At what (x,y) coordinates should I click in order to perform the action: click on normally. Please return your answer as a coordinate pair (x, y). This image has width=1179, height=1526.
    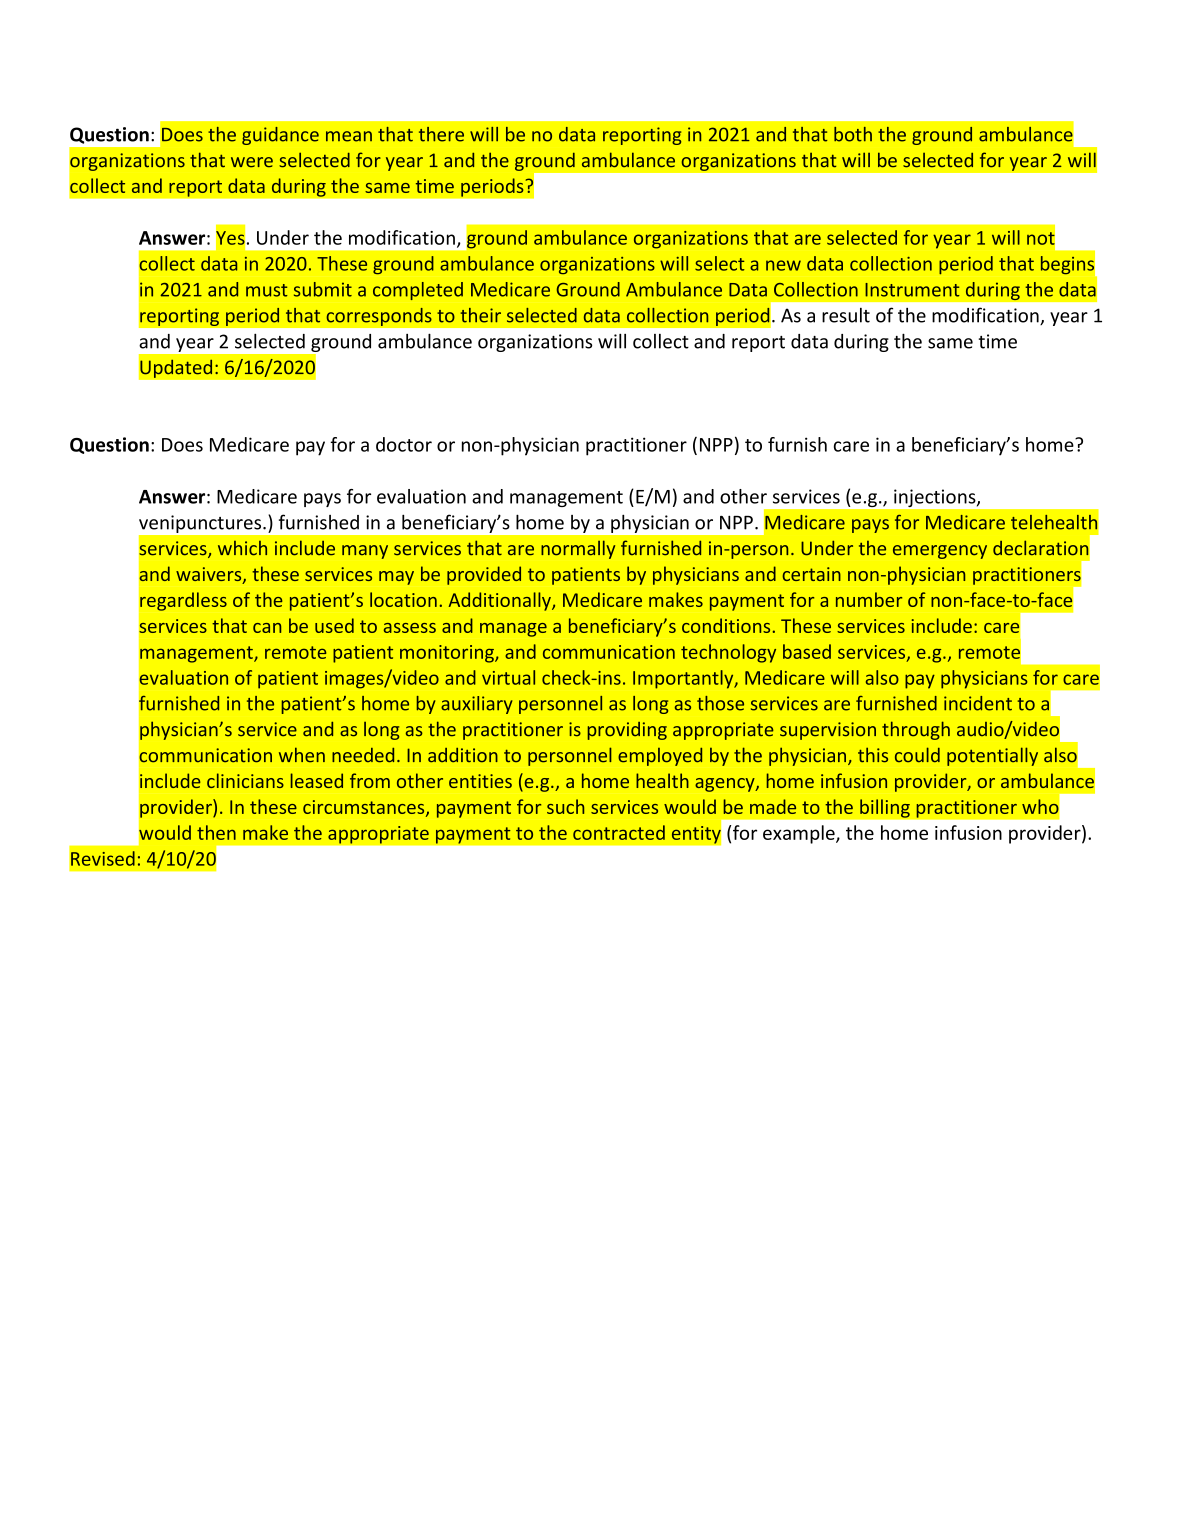
    Looking at the image, I should click on (578, 549).
